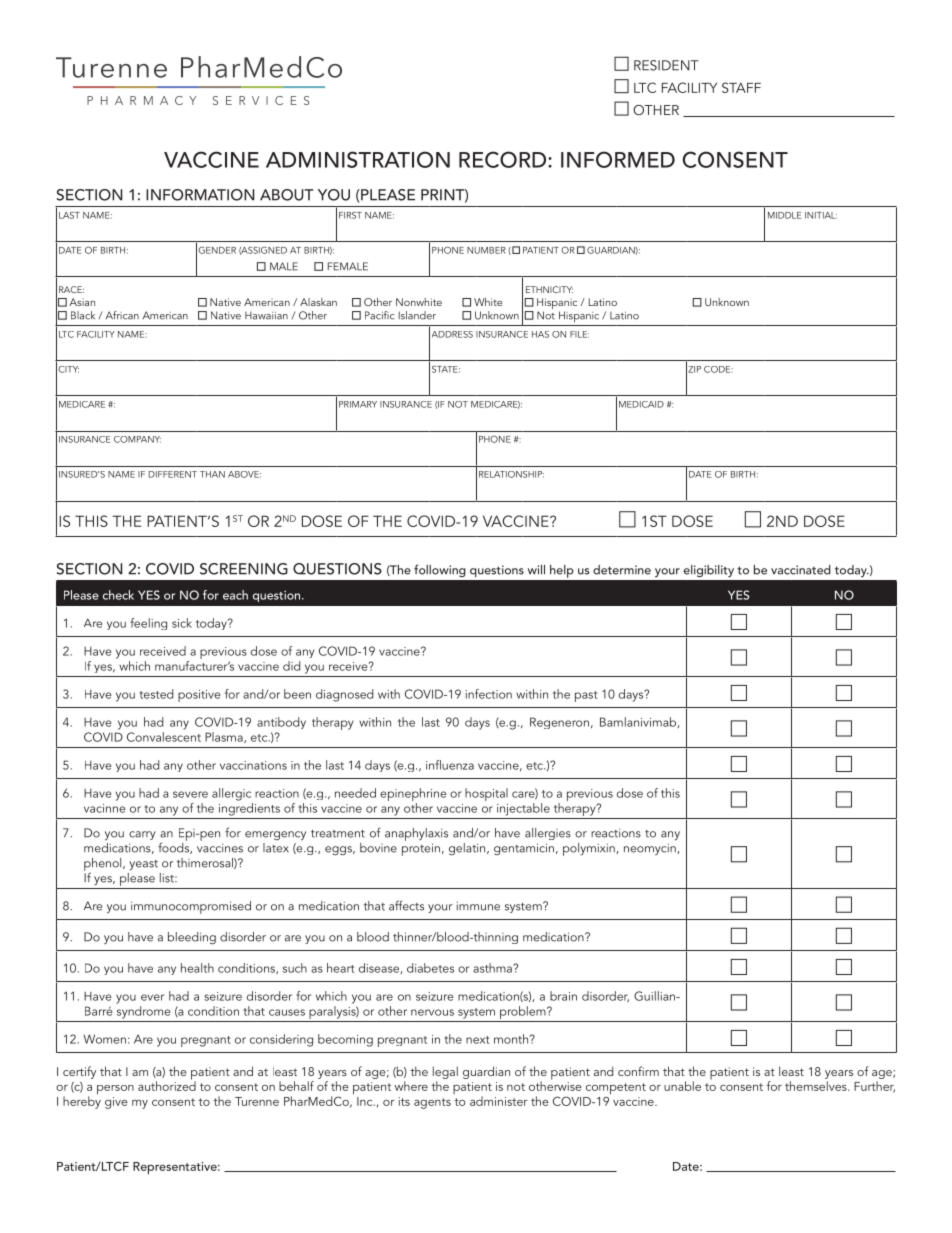 The width and height of the screenshot is (952, 1233). Describe the element at coordinates (122, 315) in the screenshot. I see `African` at that location.
